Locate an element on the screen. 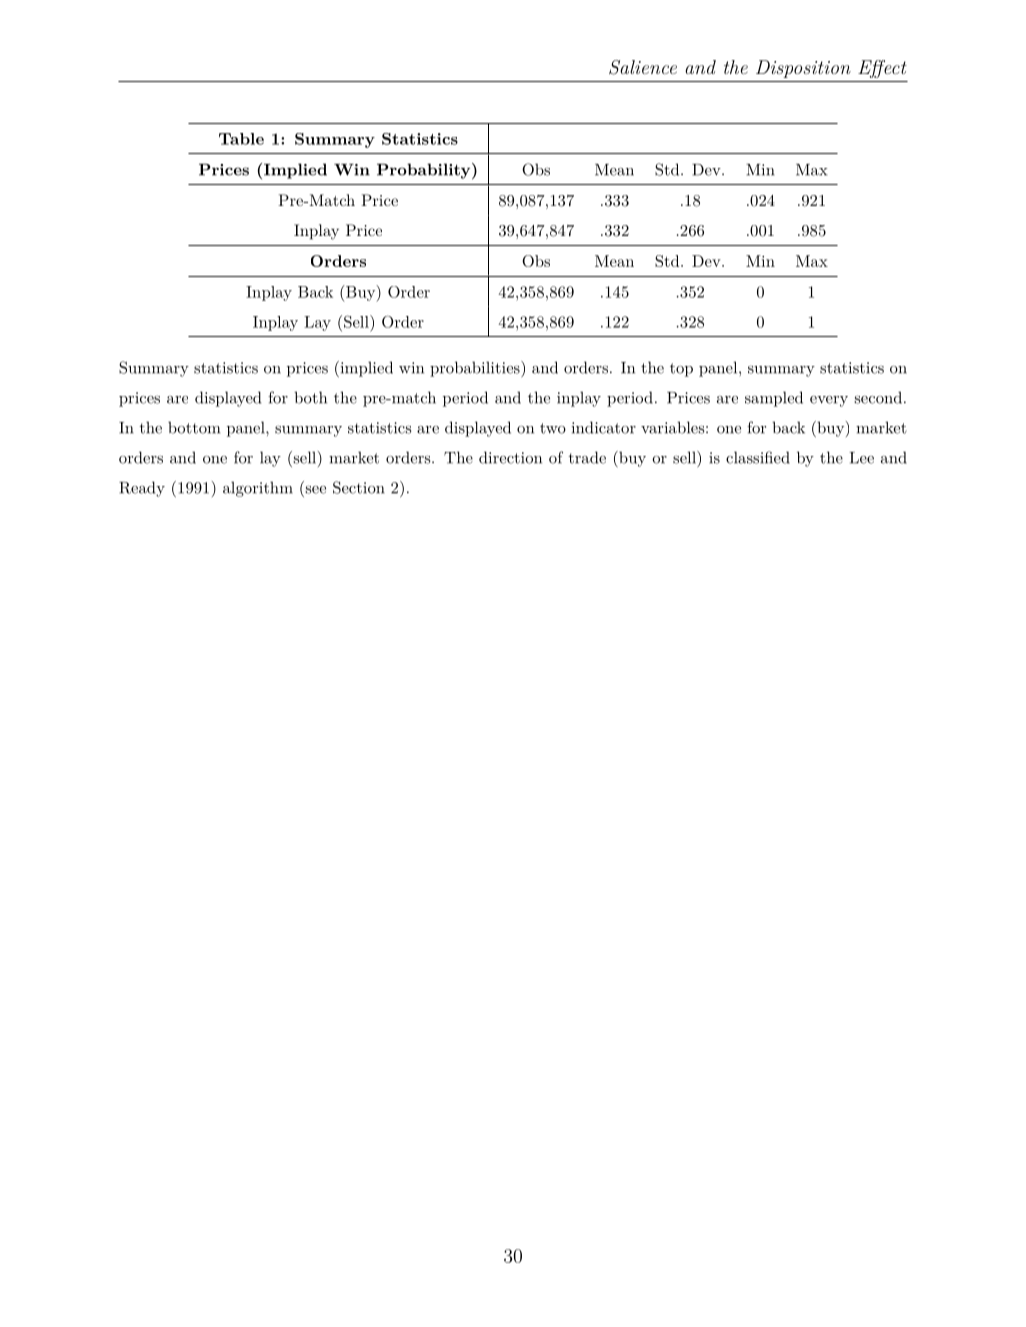 This screenshot has height=1327, width=1026. Salience is located at coordinates (643, 67).
